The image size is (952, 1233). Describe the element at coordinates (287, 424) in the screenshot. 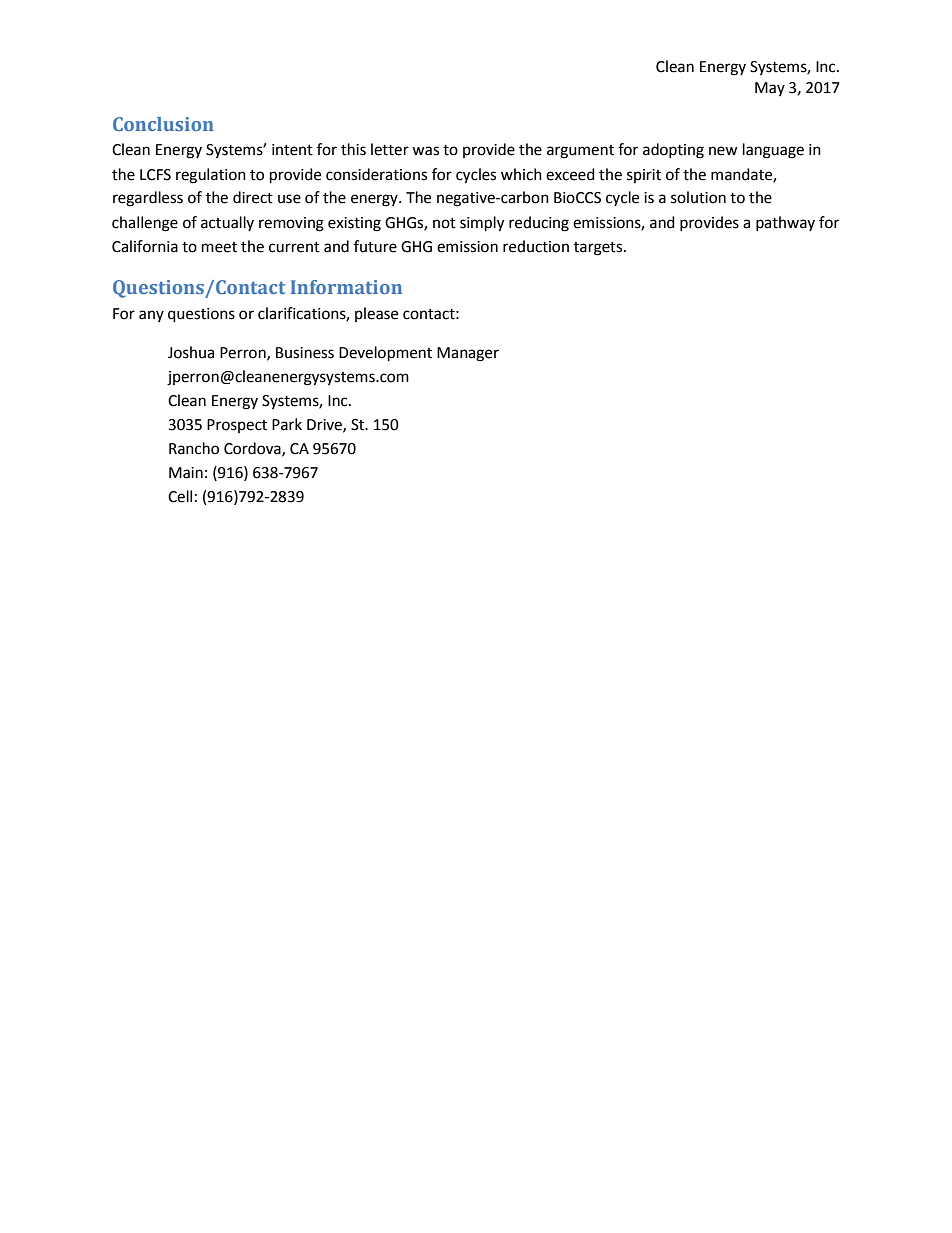

I see `Park` at that location.
